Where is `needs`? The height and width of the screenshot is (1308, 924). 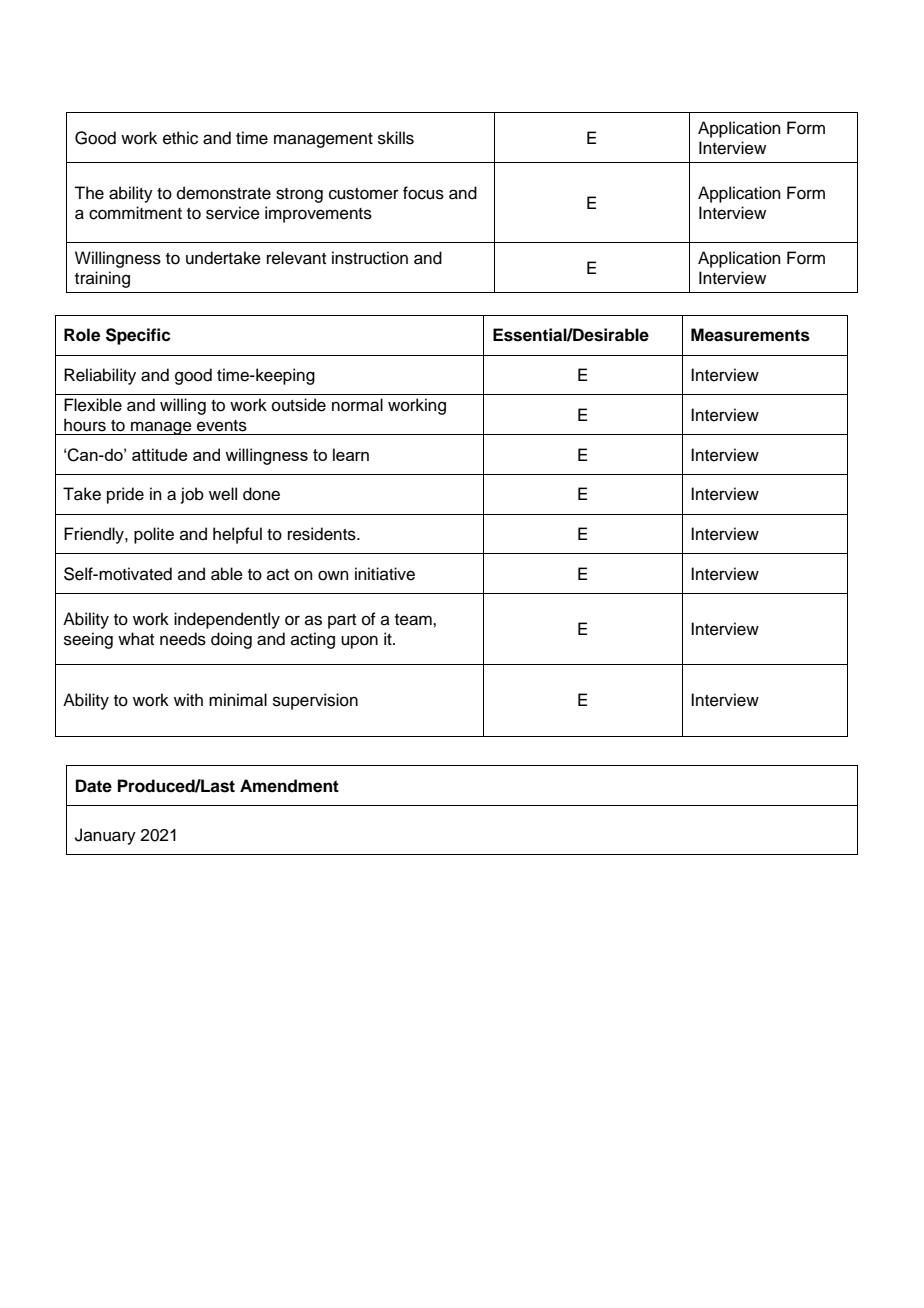
needs is located at coordinates (183, 639).
